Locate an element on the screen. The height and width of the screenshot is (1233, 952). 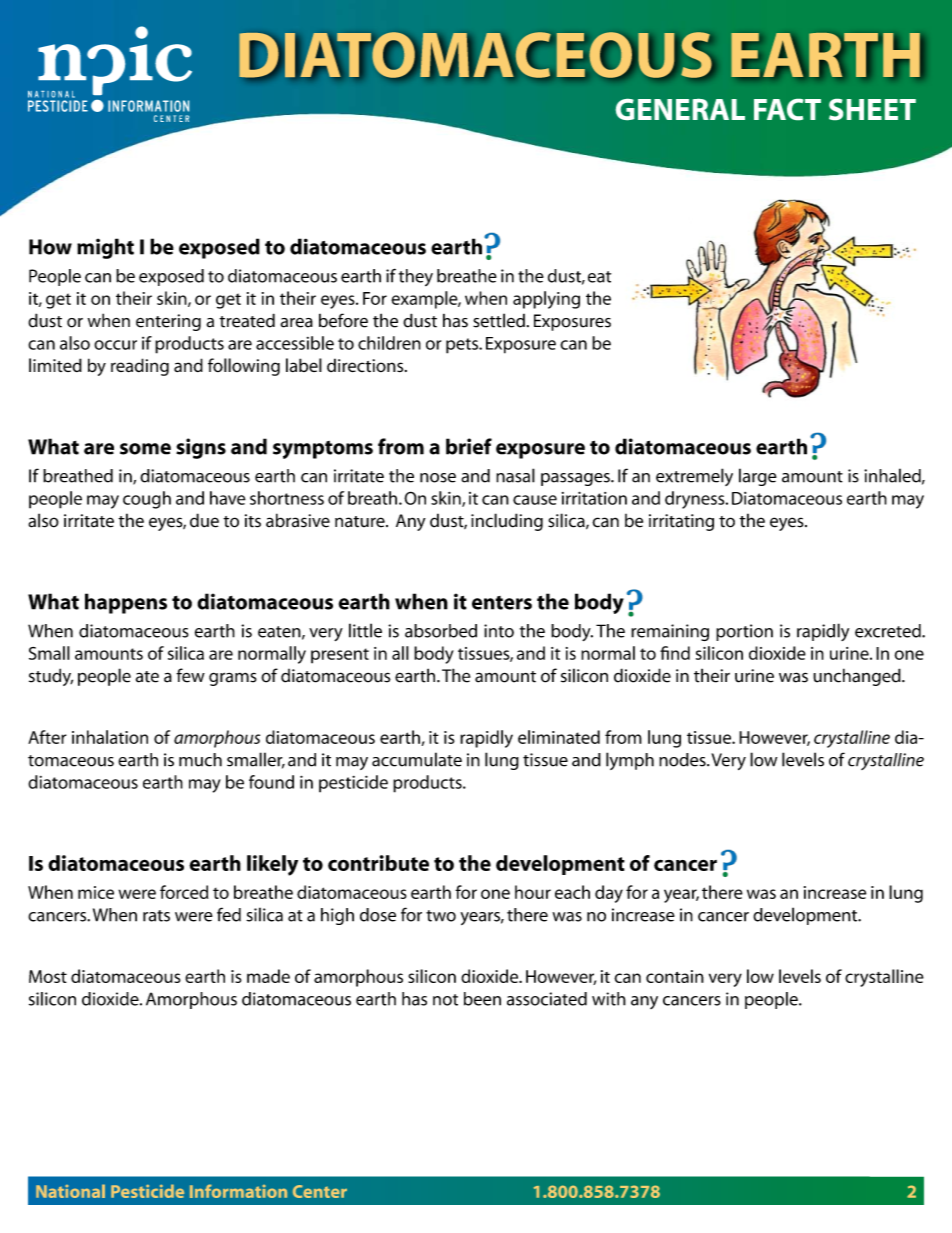
FACT is located at coordinates (787, 109).
